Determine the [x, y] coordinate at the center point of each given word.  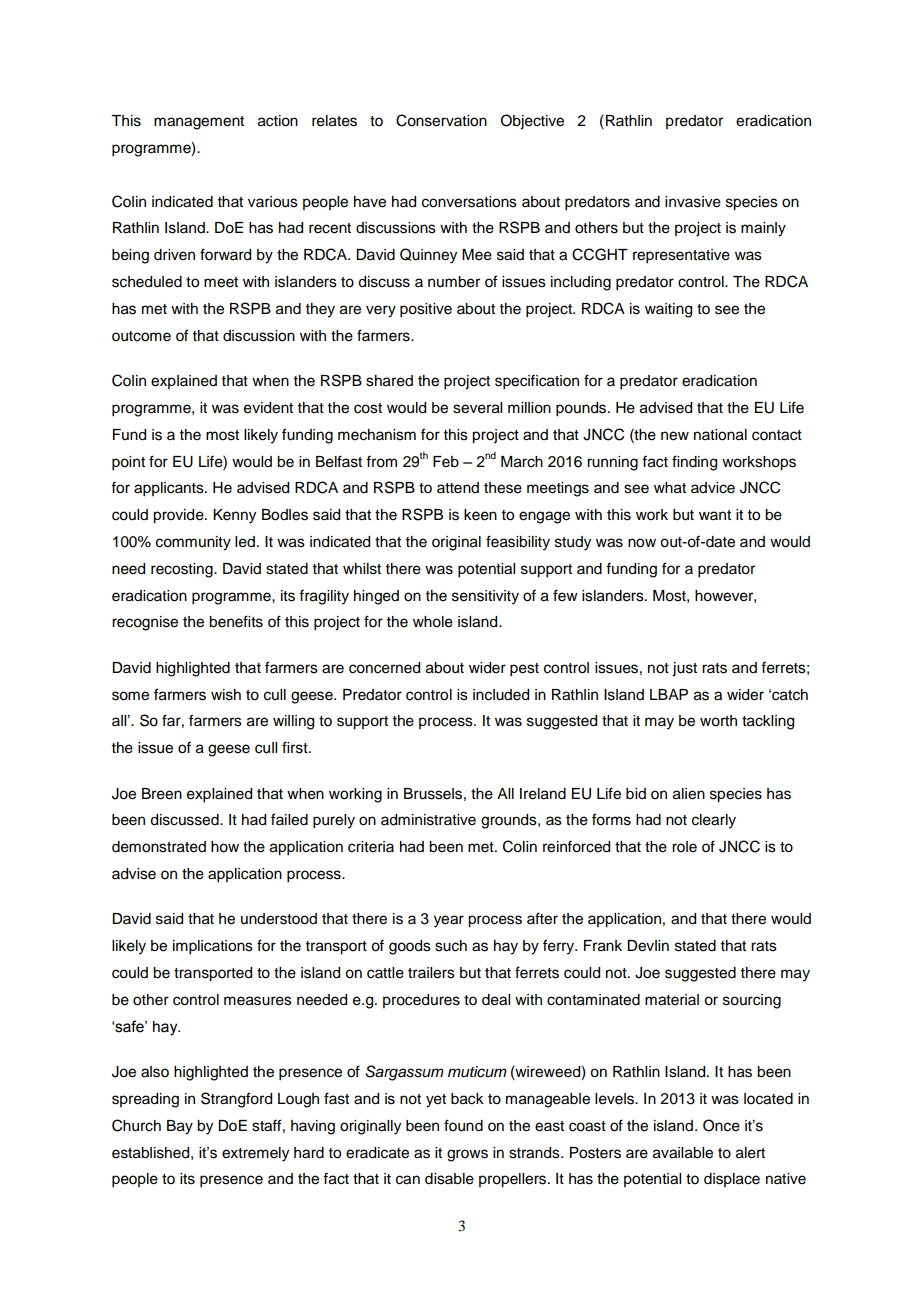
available [683, 1153]
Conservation [441, 120]
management [199, 123]
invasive [693, 202]
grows [467, 1155]
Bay [180, 1127]
